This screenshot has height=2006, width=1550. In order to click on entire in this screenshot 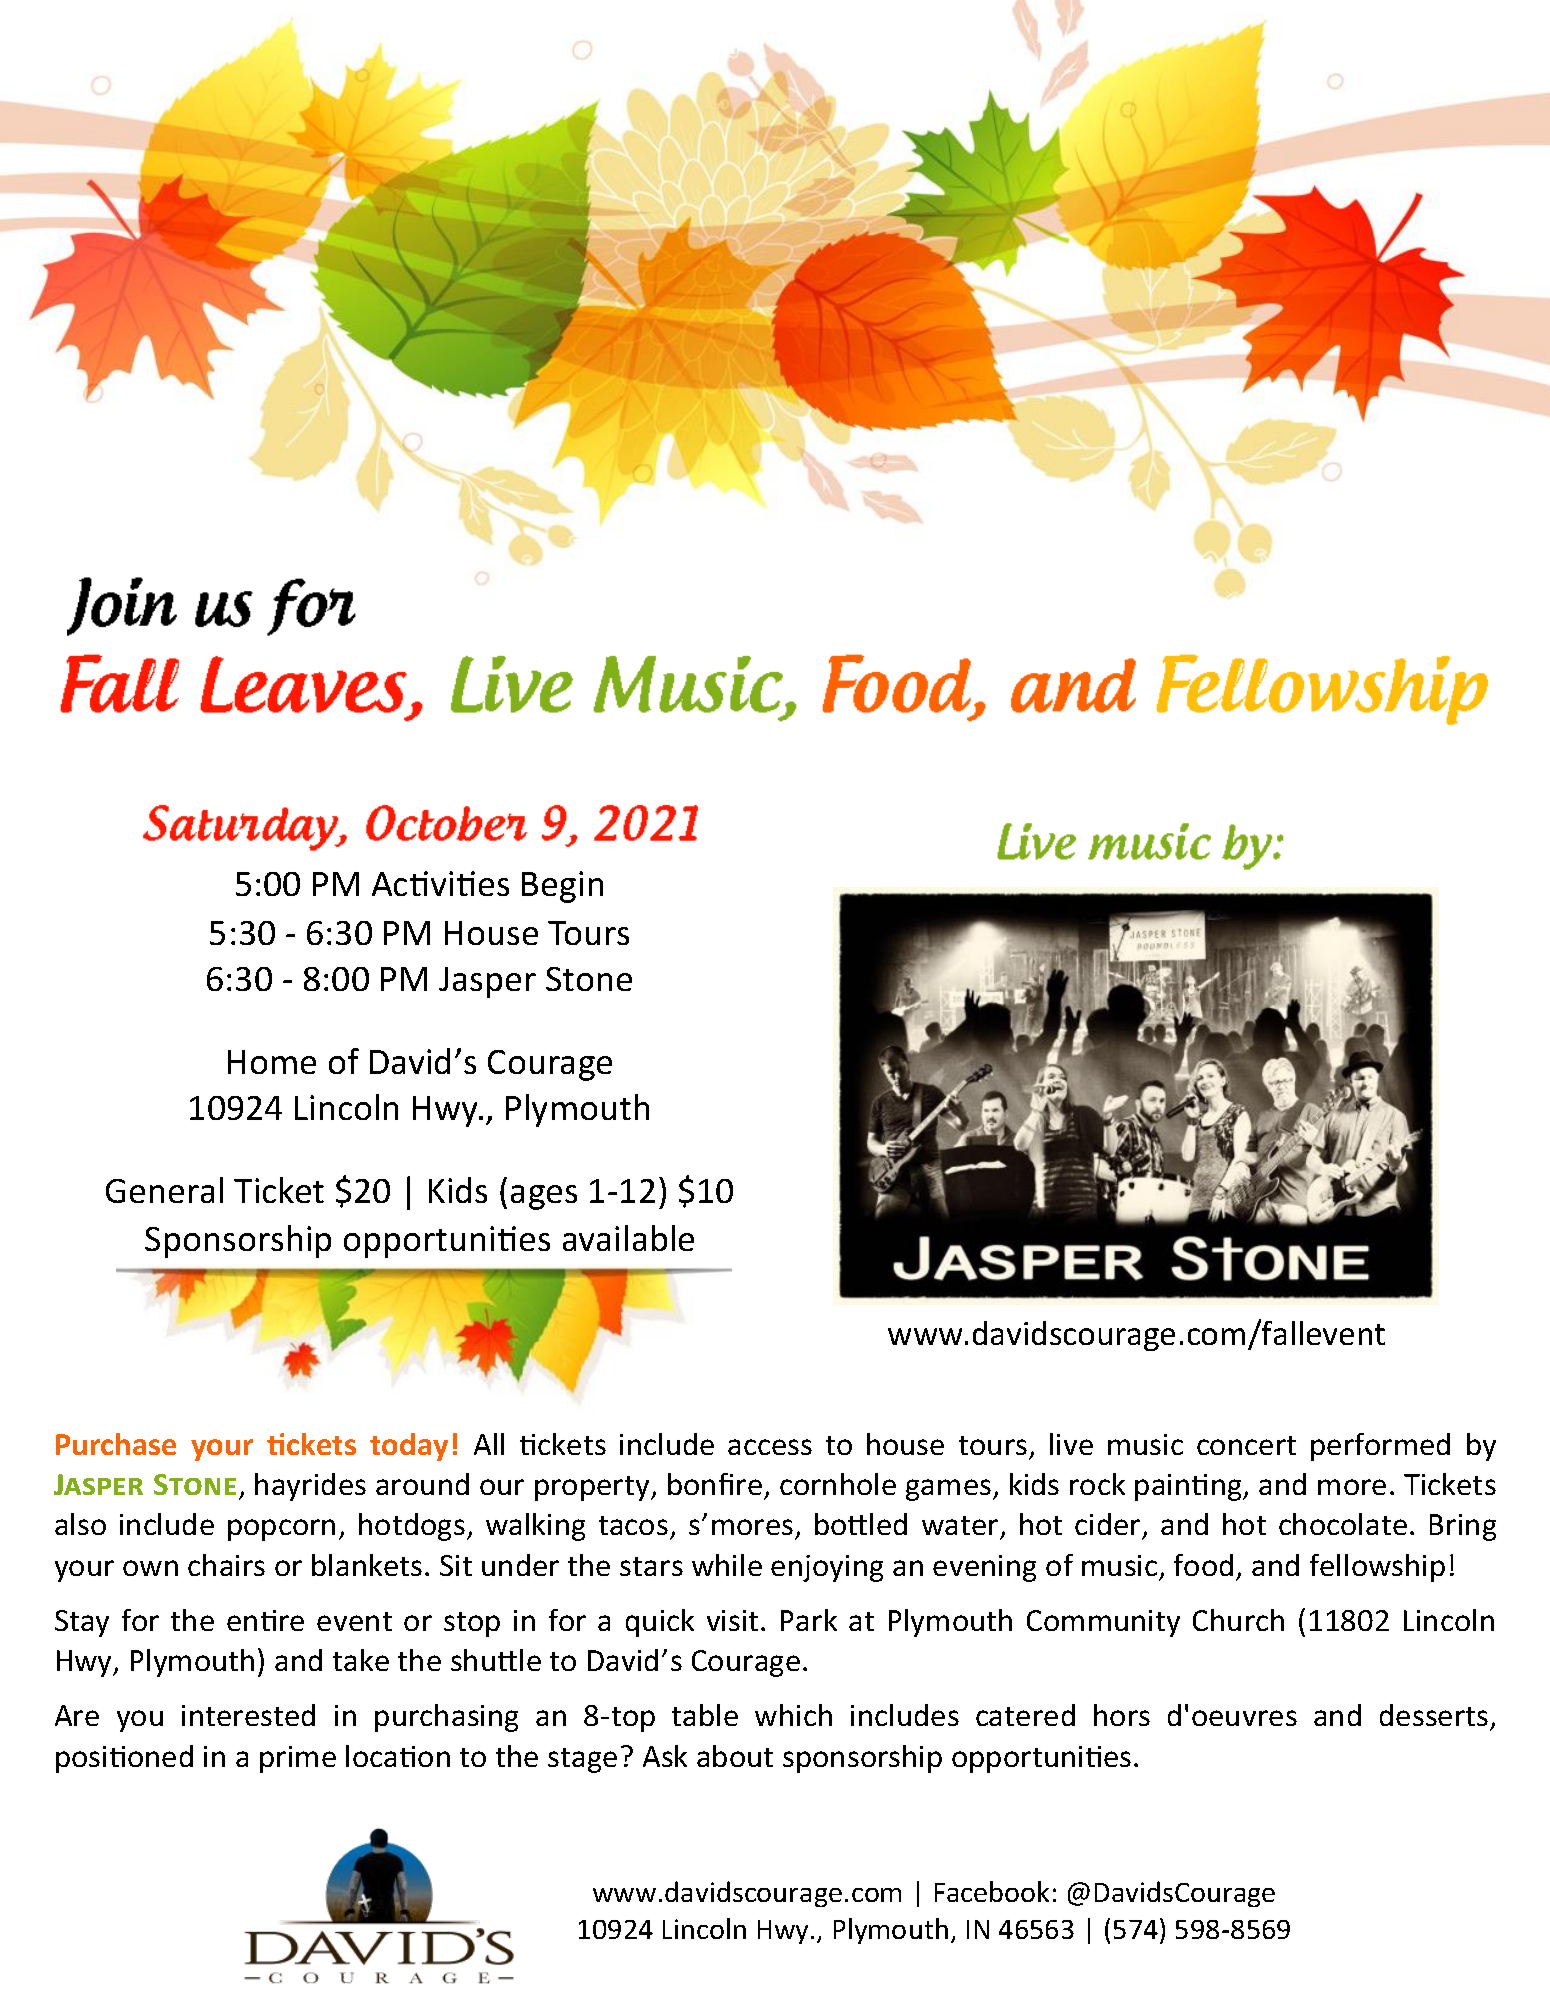, I will do `click(265, 1620)`.
